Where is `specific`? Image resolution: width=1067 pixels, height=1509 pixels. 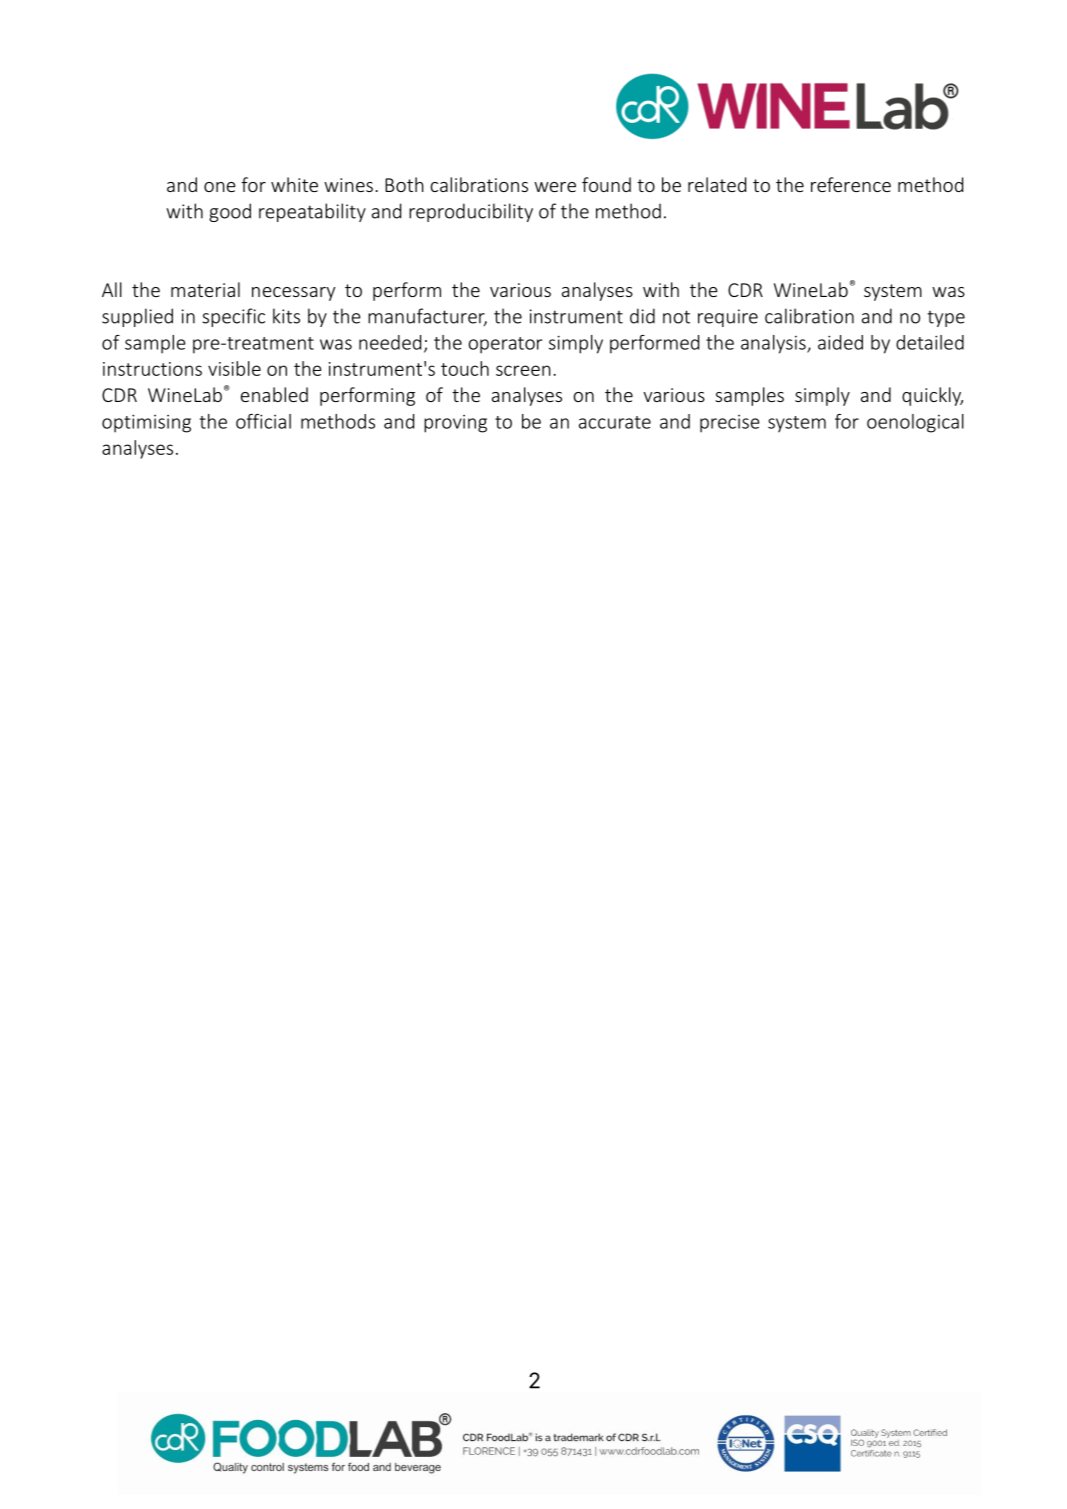
specific is located at coordinates (233, 317).
